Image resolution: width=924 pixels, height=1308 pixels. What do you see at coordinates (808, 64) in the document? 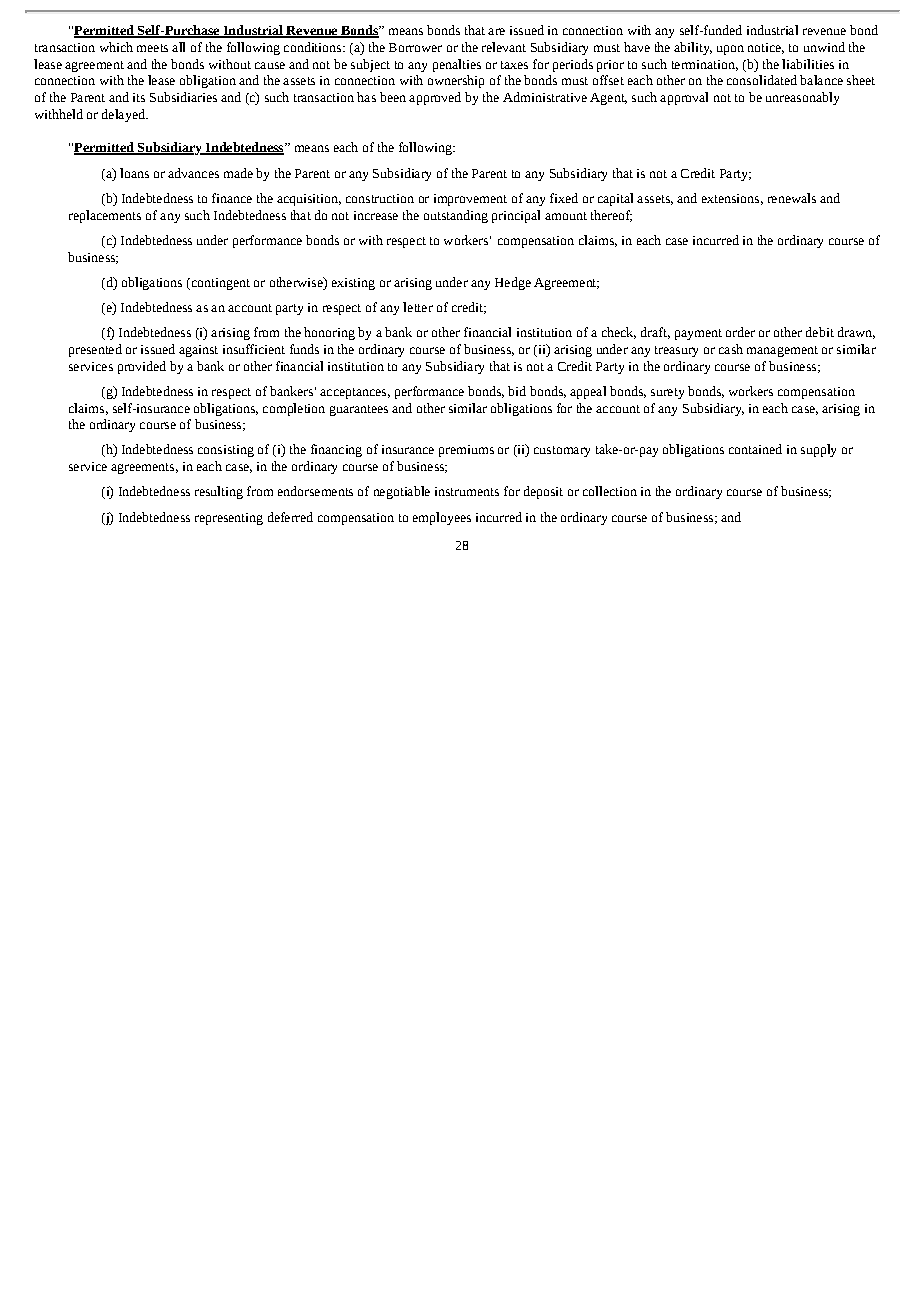
I see `liabilities` at bounding box center [808, 64].
